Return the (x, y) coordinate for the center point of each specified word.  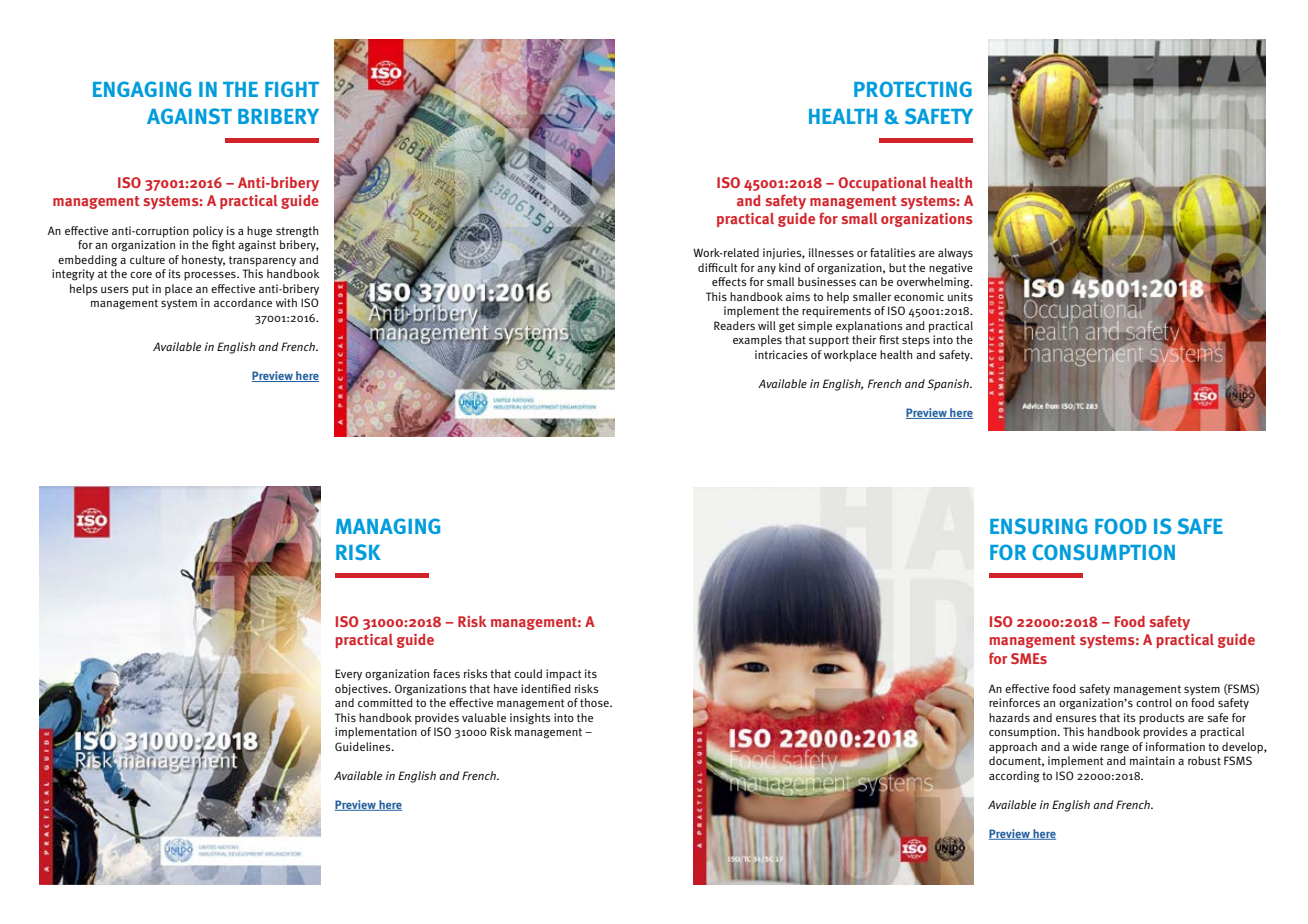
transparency (262, 261)
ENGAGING (142, 89)
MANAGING (388, 526)
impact (563, 675)
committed (385, 702)
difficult (717, 267)
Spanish (949, 385)
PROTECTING (913, 89)
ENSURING (1038, 526)
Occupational (882, 184)
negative (951, 269)
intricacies (781, 354)
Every (348, 675)
